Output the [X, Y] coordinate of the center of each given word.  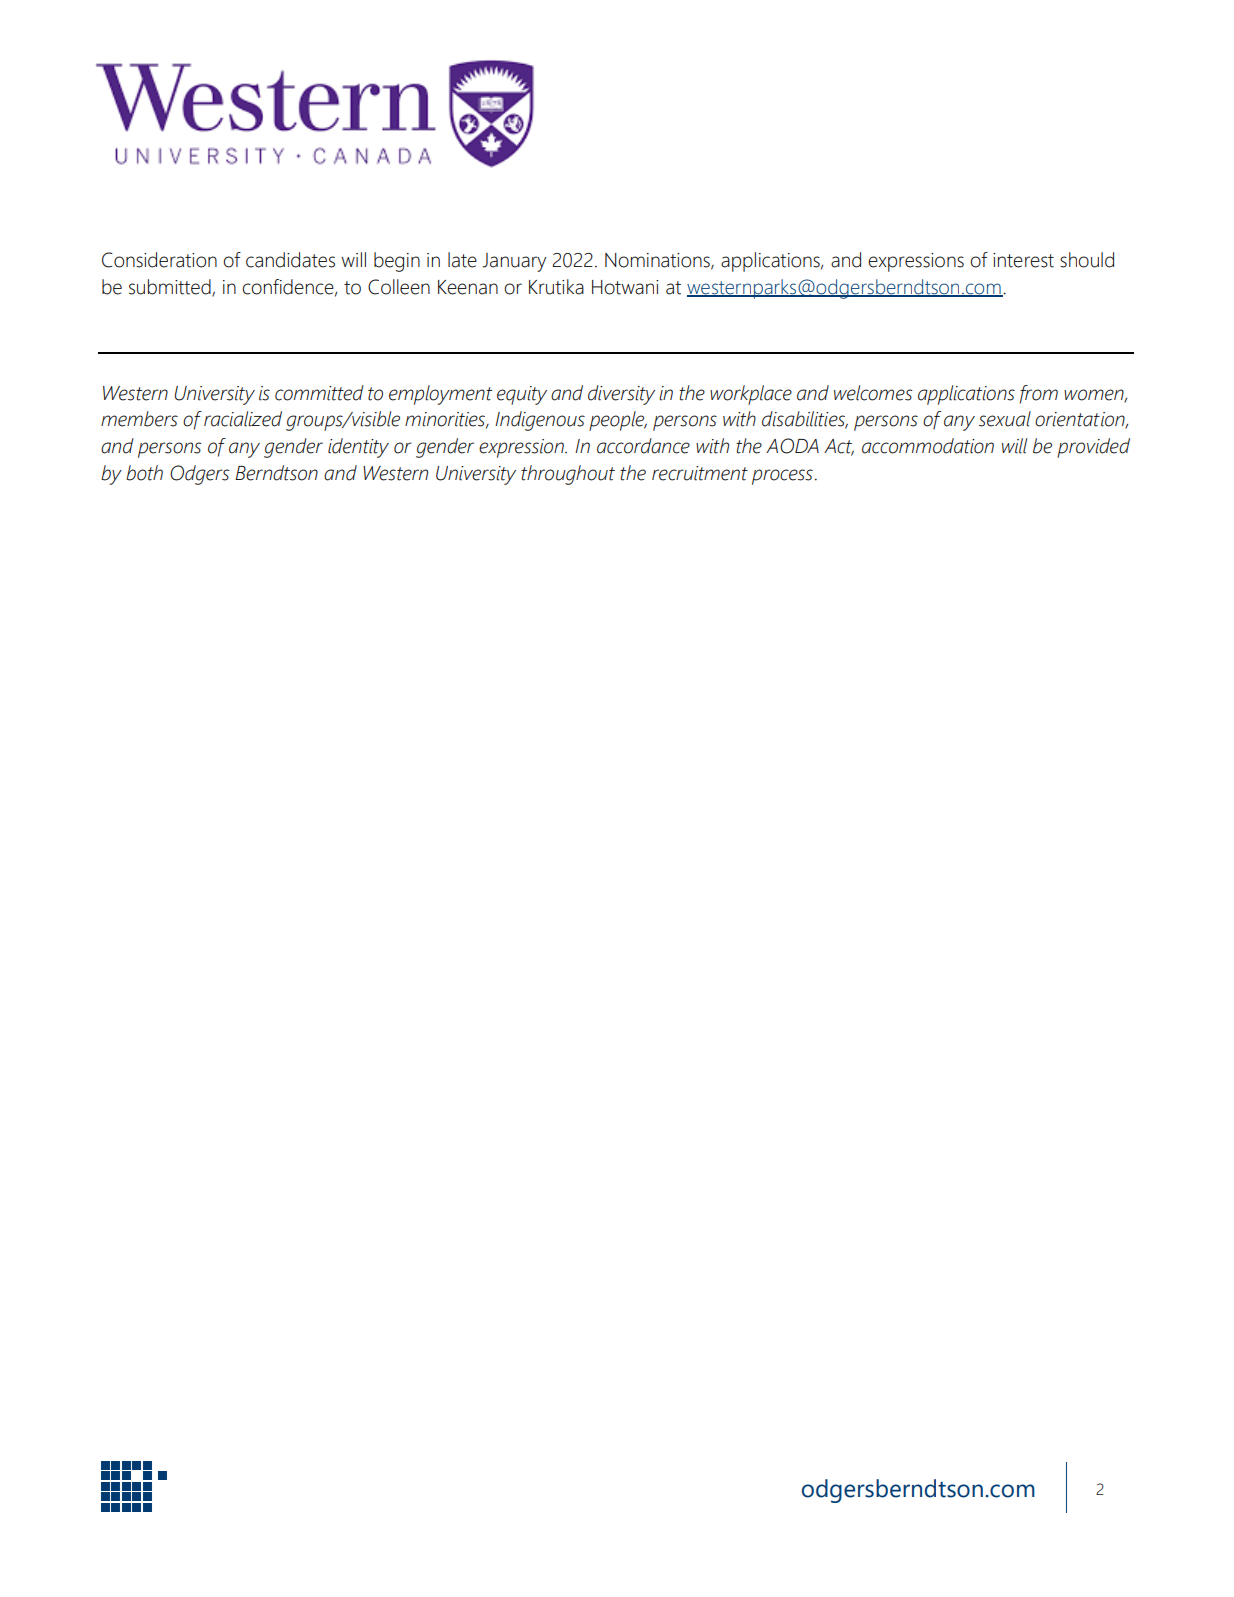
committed [319, 393]
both [144, 473]
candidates [290, 260]
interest [1023, 260]
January [514, 262]
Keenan [468, 287]
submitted [171, 288]
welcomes [873, 393]
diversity [621, 395]
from [1039, 394]
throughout [568, 475]
